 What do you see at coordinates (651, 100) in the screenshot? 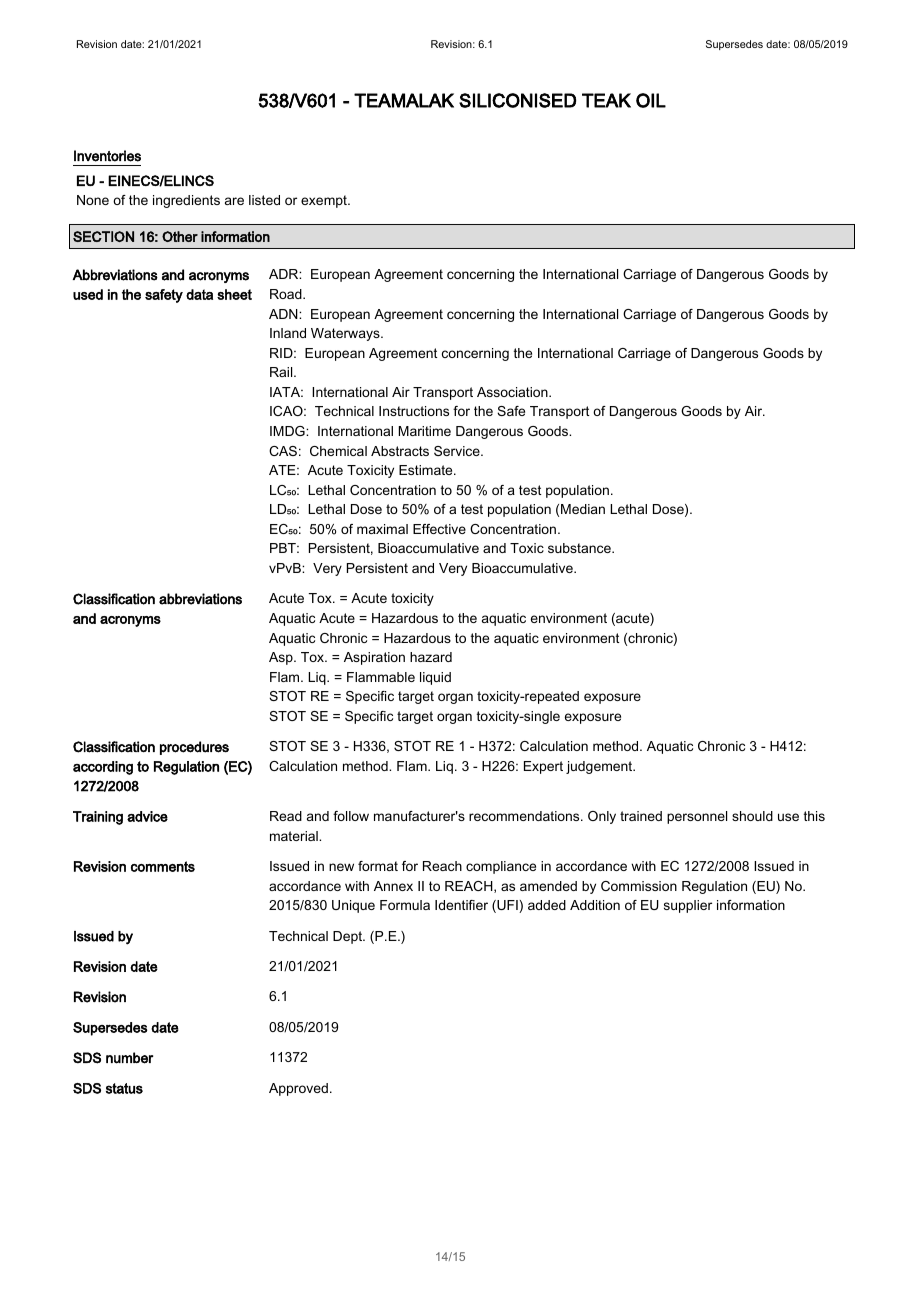
I see `OIL` at bounding box center [651, 100].
